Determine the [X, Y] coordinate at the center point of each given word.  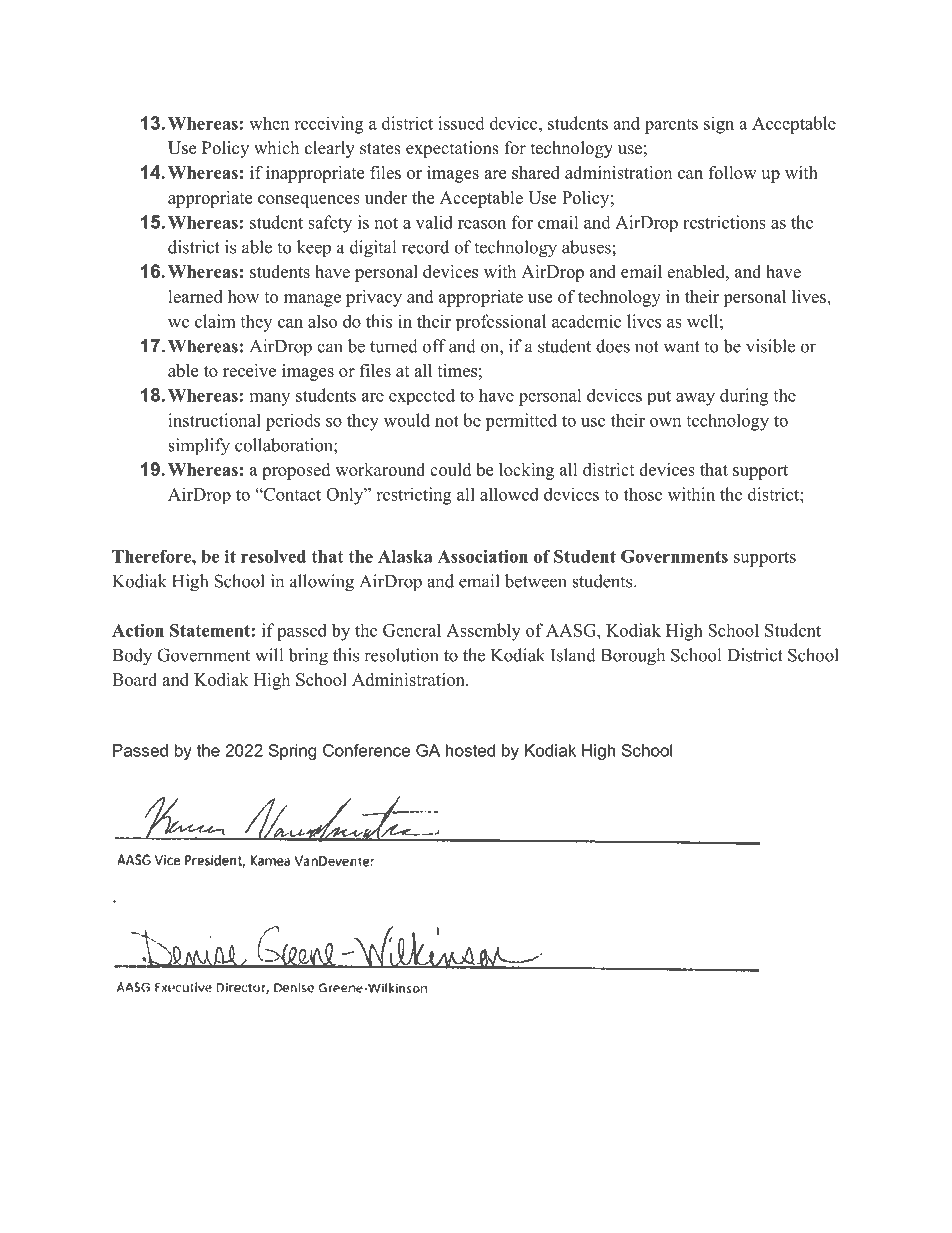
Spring [292, 752]
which [276, 147]
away [695, 399]
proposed [296, 471]
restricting [414, 496]
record [425, 247]
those [643, 494]
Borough [633, 657]
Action [138, 630]
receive [249, 370]
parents [671, 126]
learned [195, 296]
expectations [452, 149]
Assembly [483, 632]
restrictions [724, 222]
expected [422, 396]
